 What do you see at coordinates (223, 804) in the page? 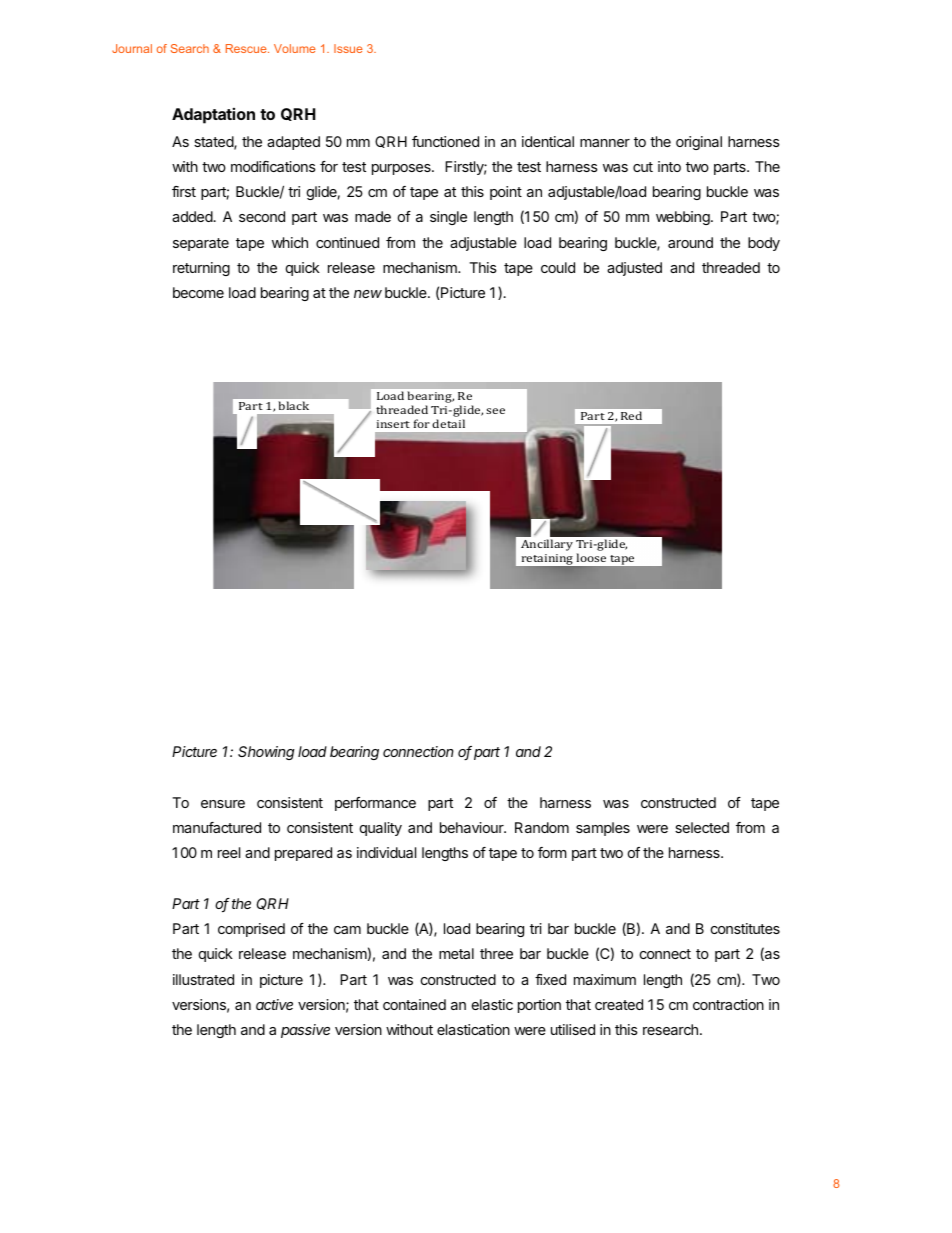
I see `ensure` at bounding box center [223, 804].
